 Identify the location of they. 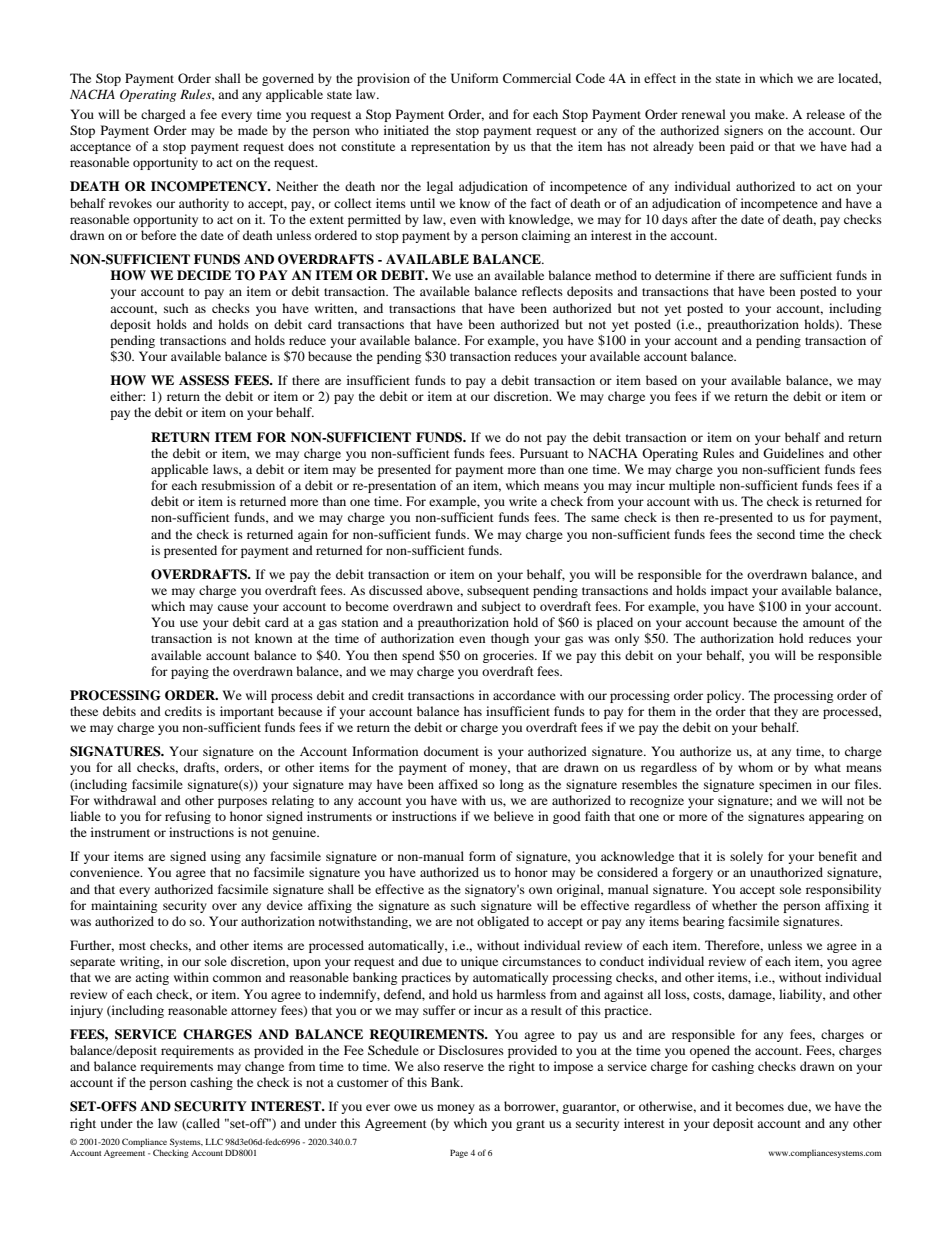
(786, 712).
